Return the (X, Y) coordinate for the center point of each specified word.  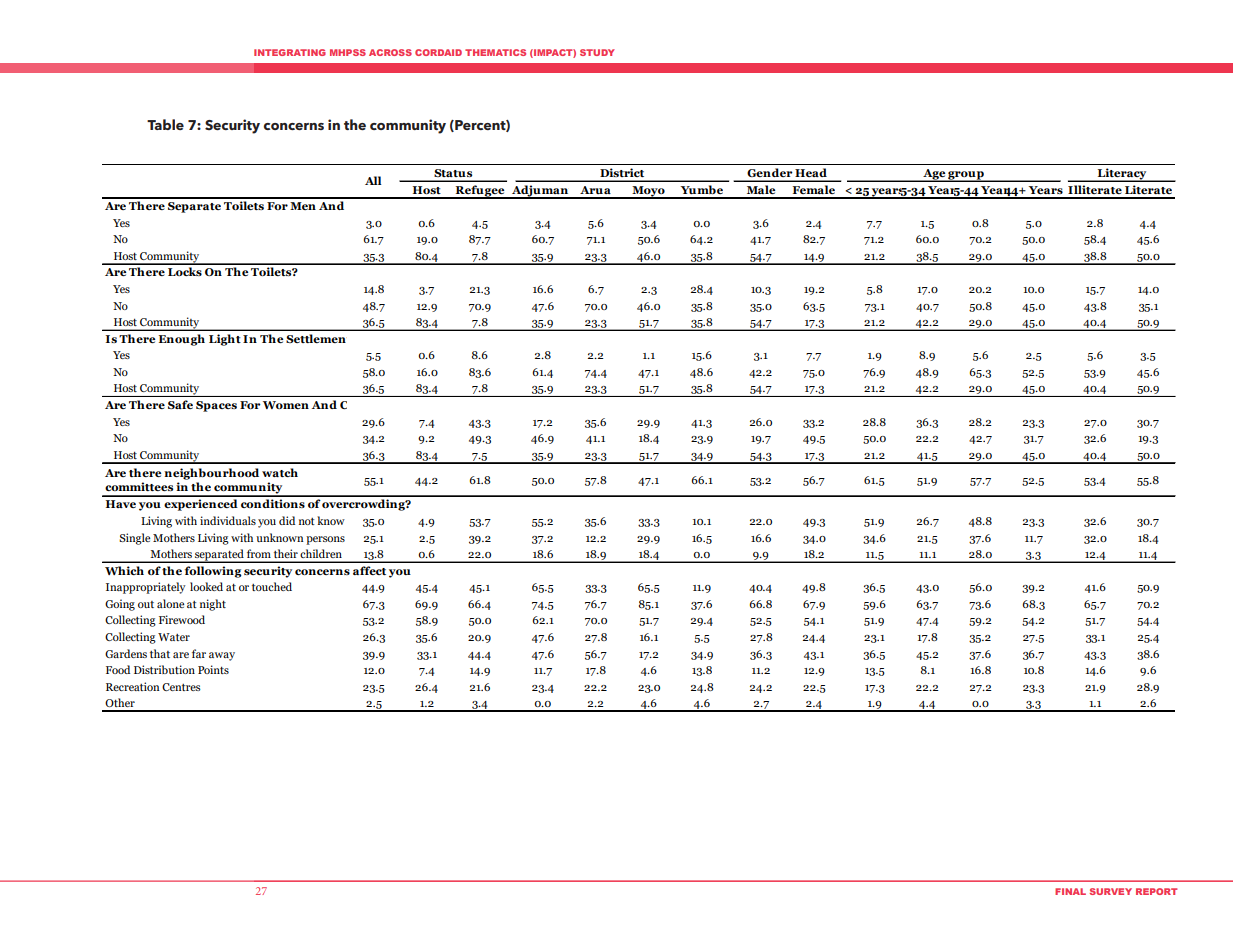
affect (369, 570)
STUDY (597, 52)
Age (934, 175)
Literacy (1122, 175)
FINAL (1070, 891)
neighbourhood (211, 474)
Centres (181, 687)
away (222, 656)
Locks (185, 271)
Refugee (480, 192)
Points (213, 669)
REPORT (1157, 891)
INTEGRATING (290, 52)
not (307, 521)
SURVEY (1111, 891)
